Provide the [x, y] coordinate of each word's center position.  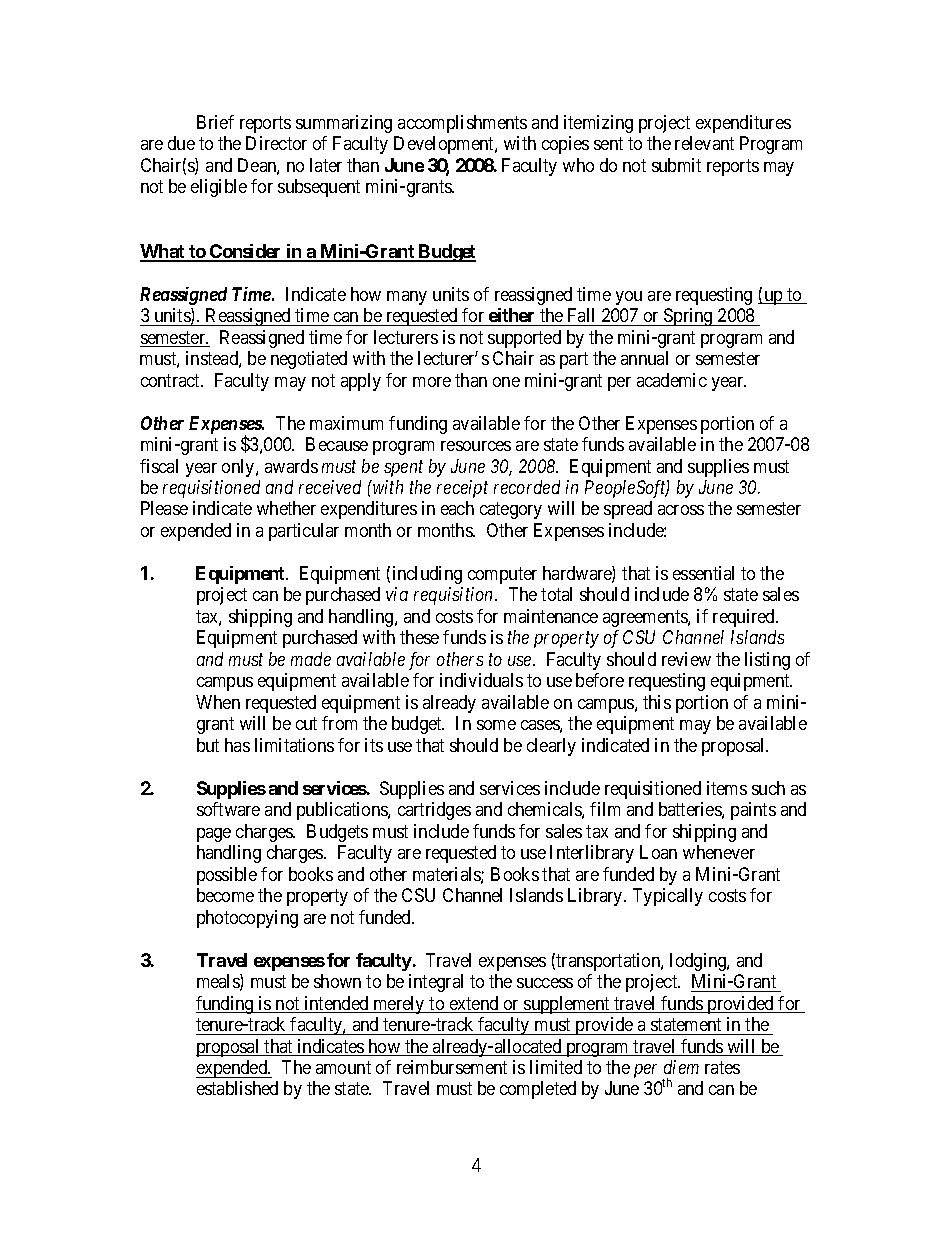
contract [172, 380]
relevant [704, 143]
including [427, 575]
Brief [215, 122]
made [311, 659]
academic [672, 380]
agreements [646, 618]
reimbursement [452, 1067]
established [237, 1088]
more [432, 382]
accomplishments [462, 124]
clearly [551, 747]
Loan [658, 852]
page [214, 835]
